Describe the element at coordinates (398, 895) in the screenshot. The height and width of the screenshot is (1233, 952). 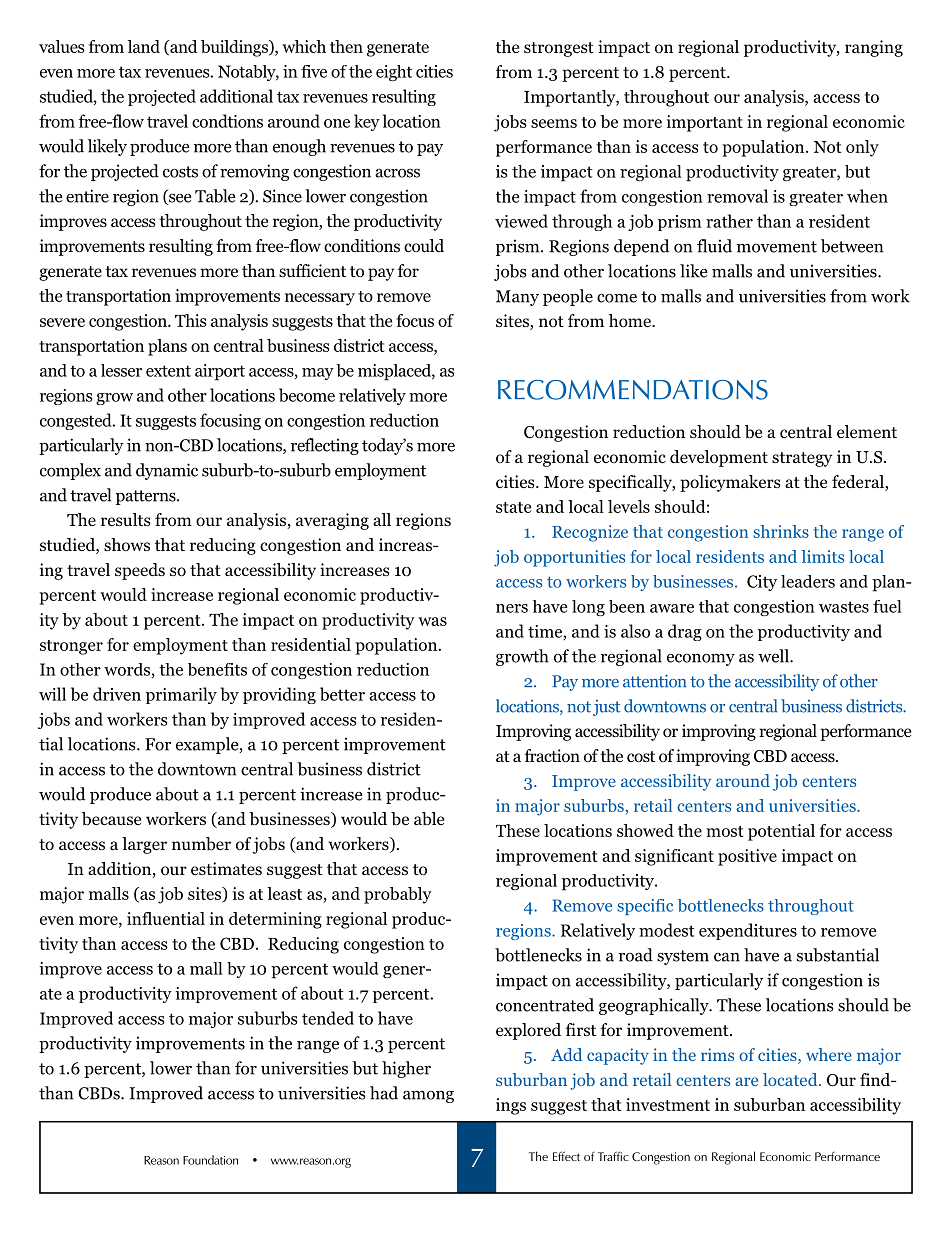
I see `probably` at that location.
